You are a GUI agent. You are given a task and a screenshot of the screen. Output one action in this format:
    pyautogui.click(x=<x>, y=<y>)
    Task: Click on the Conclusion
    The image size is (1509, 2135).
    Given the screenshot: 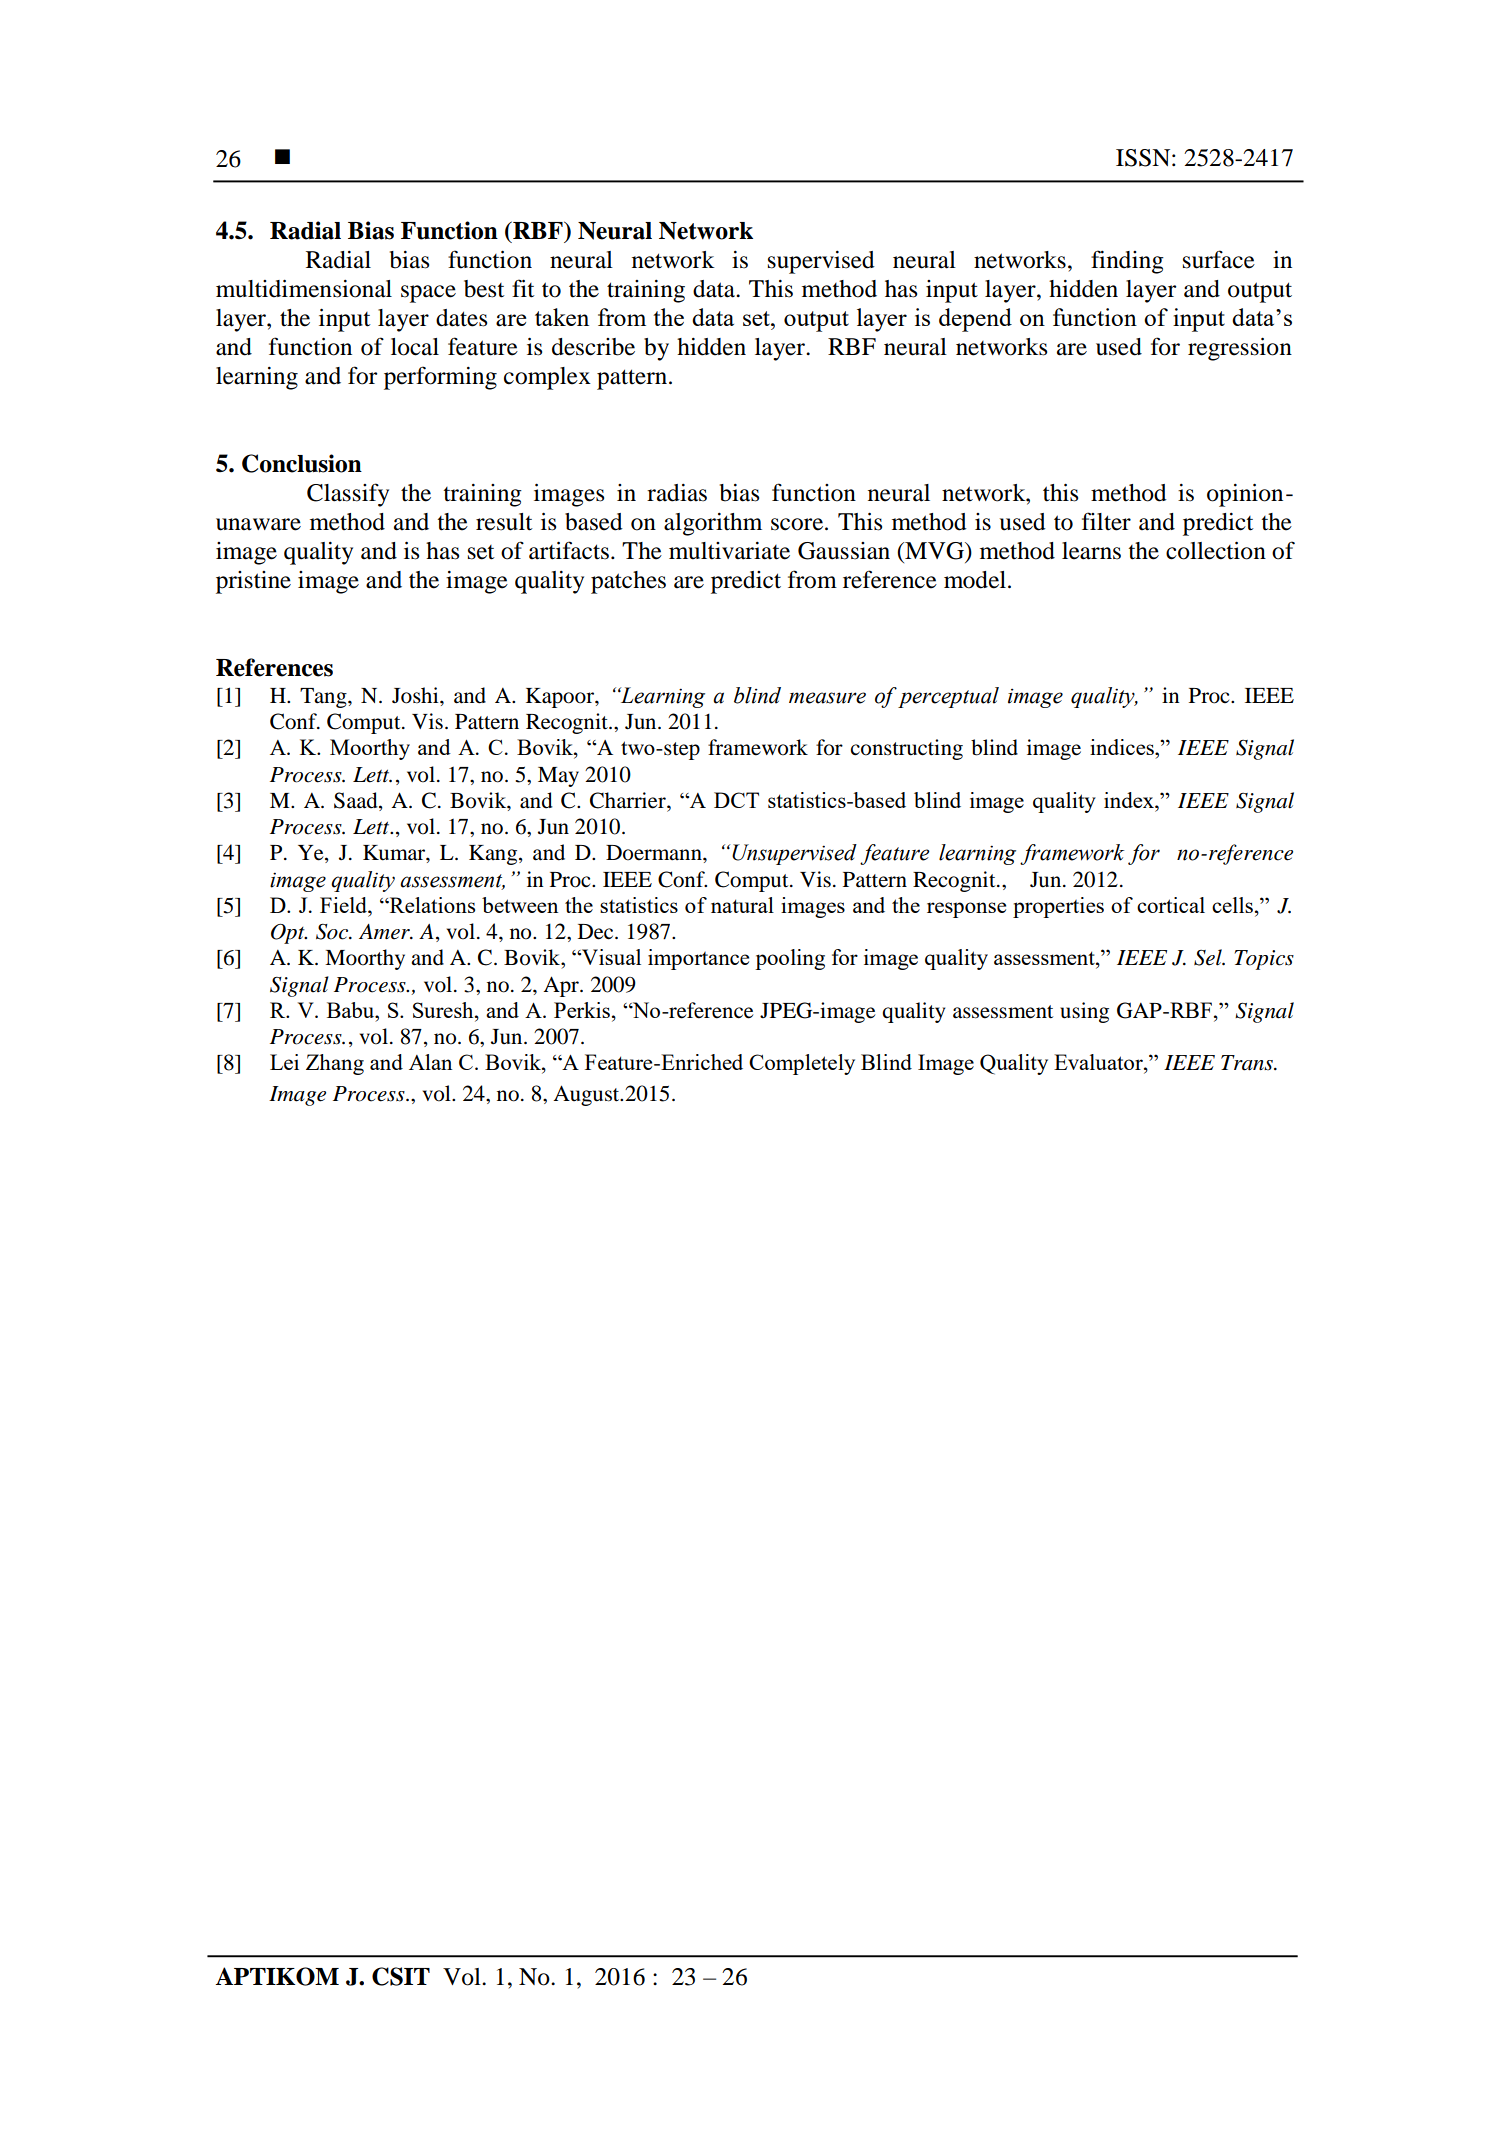 What is the action you would take?
    pyautogui.click(x=302, y=463)
